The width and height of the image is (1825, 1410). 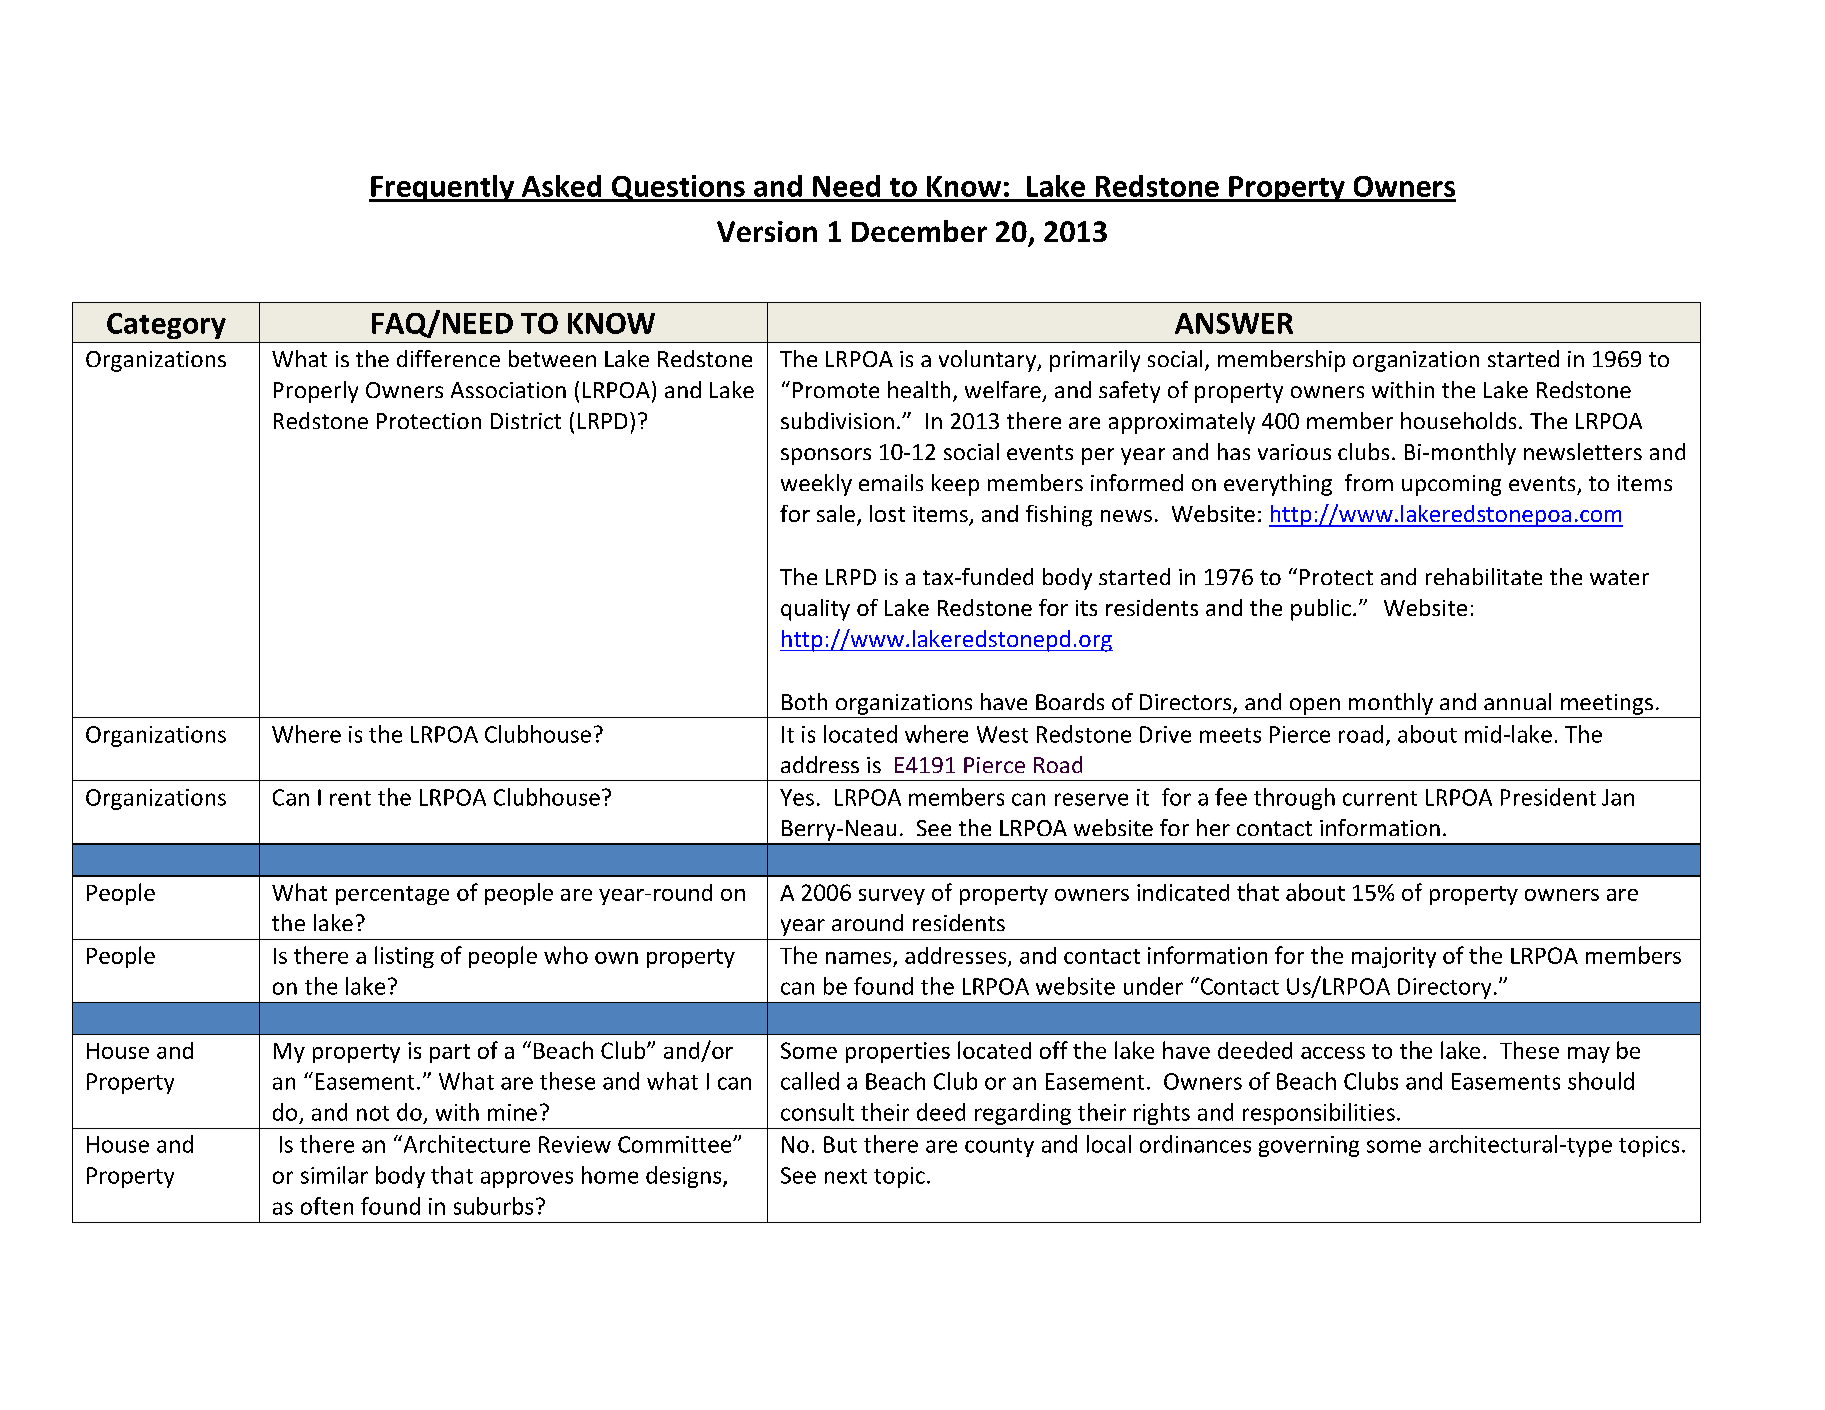 I want to click on Properly, so click(x=316, y=392).
